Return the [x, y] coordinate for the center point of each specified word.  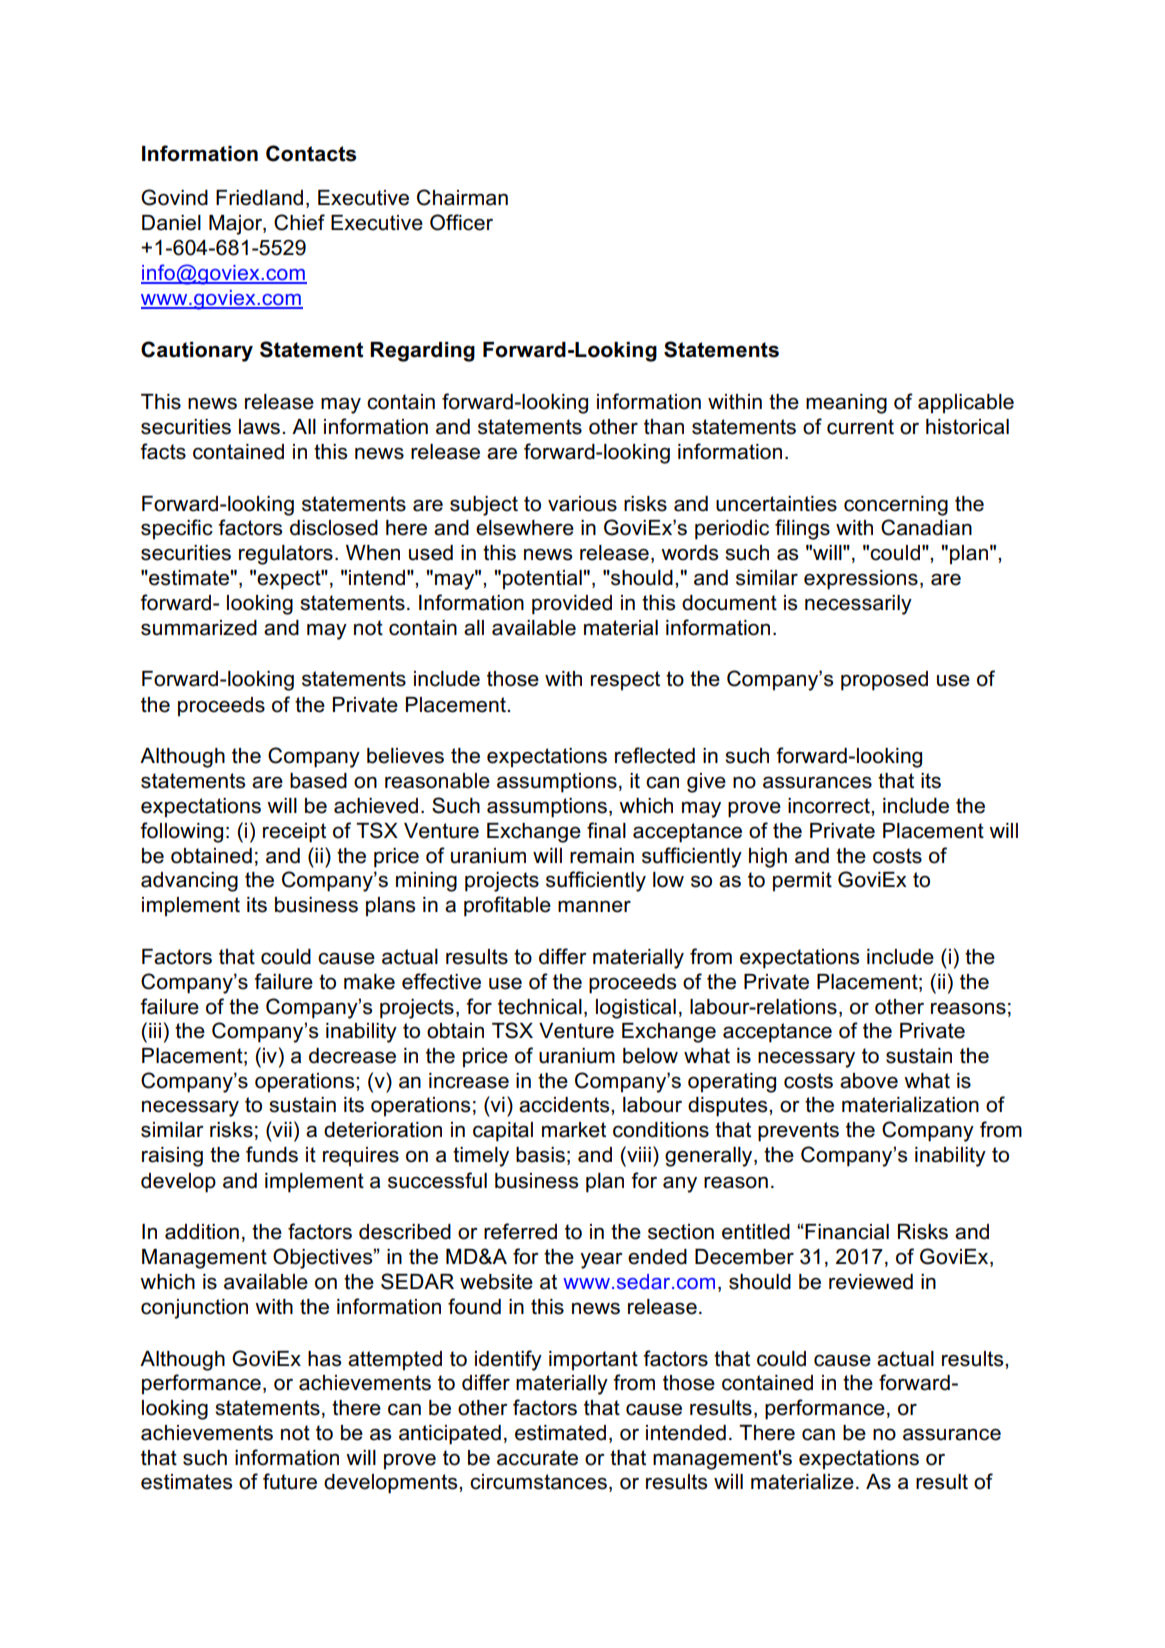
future [290, 1481]
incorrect [830, 806]
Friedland [259, 198]
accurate [537, 1458]
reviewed [871, 1282]
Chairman [462, 197]
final [606, 830]
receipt [294, 833]
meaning [846, 404]
